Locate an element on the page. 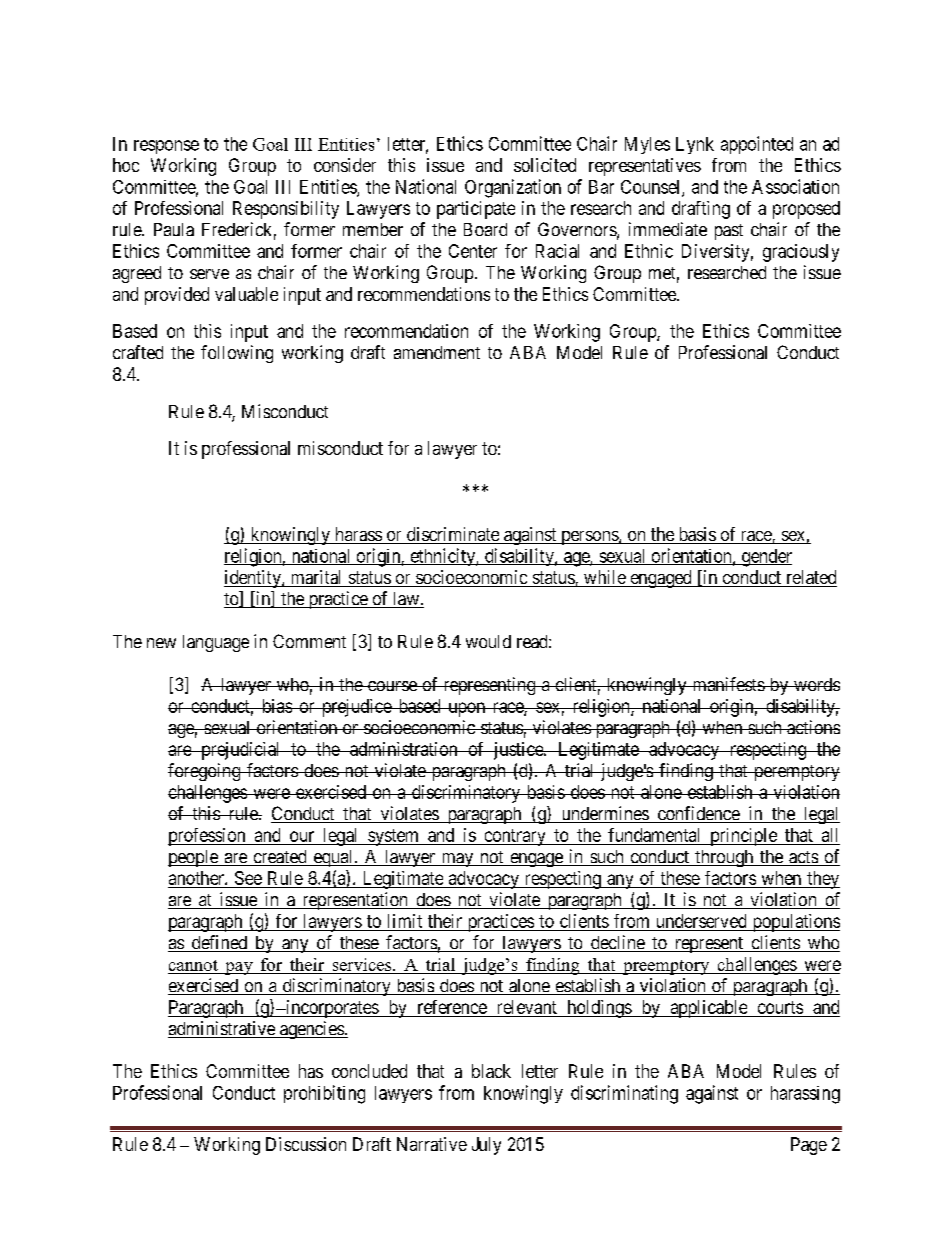 Image resolution: width=952 pixels, height=1233 pixels. identity is located at coordinates (253, 579).
